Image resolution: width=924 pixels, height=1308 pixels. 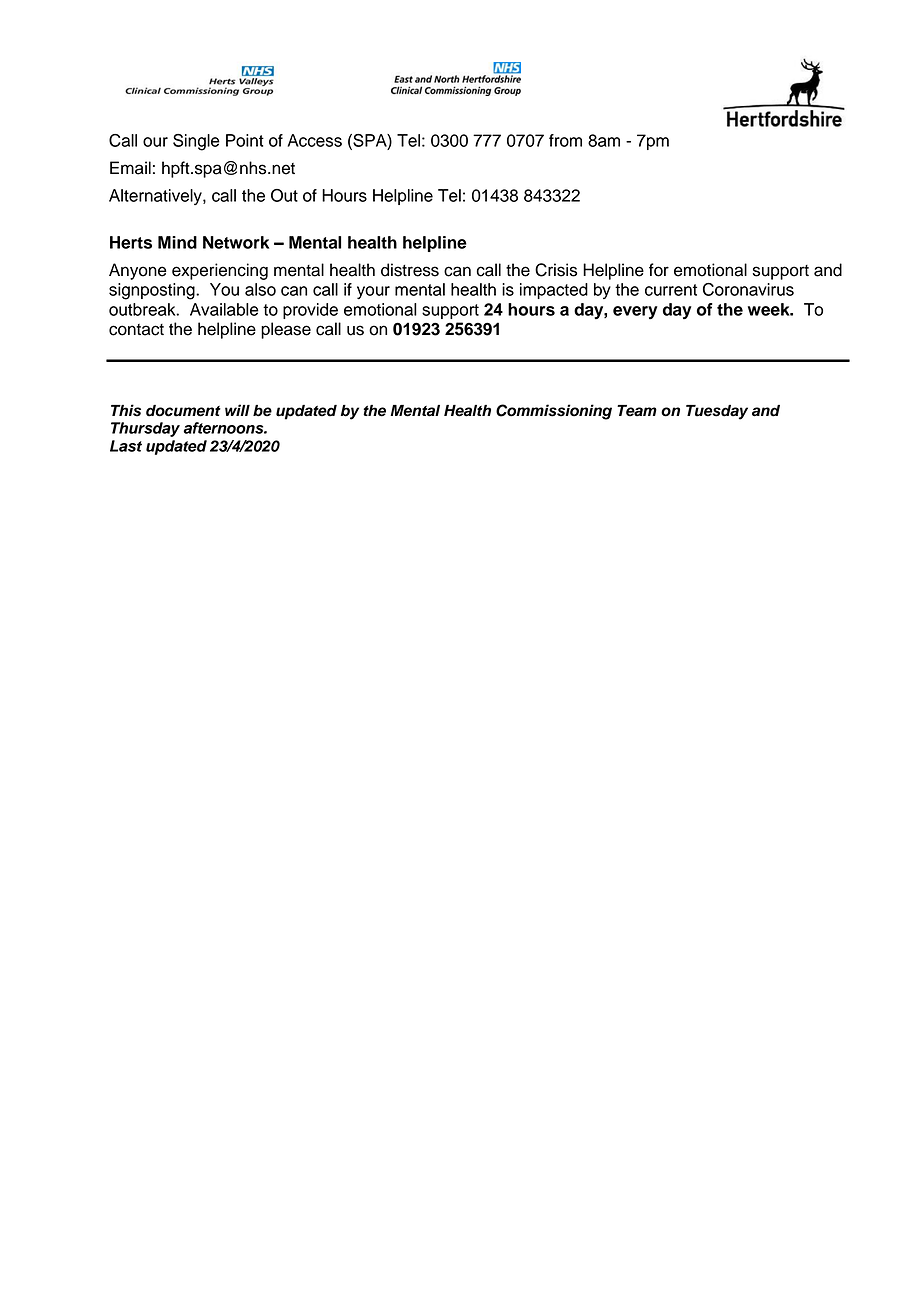 I want to click on distress, so click(x=410, y=270).
